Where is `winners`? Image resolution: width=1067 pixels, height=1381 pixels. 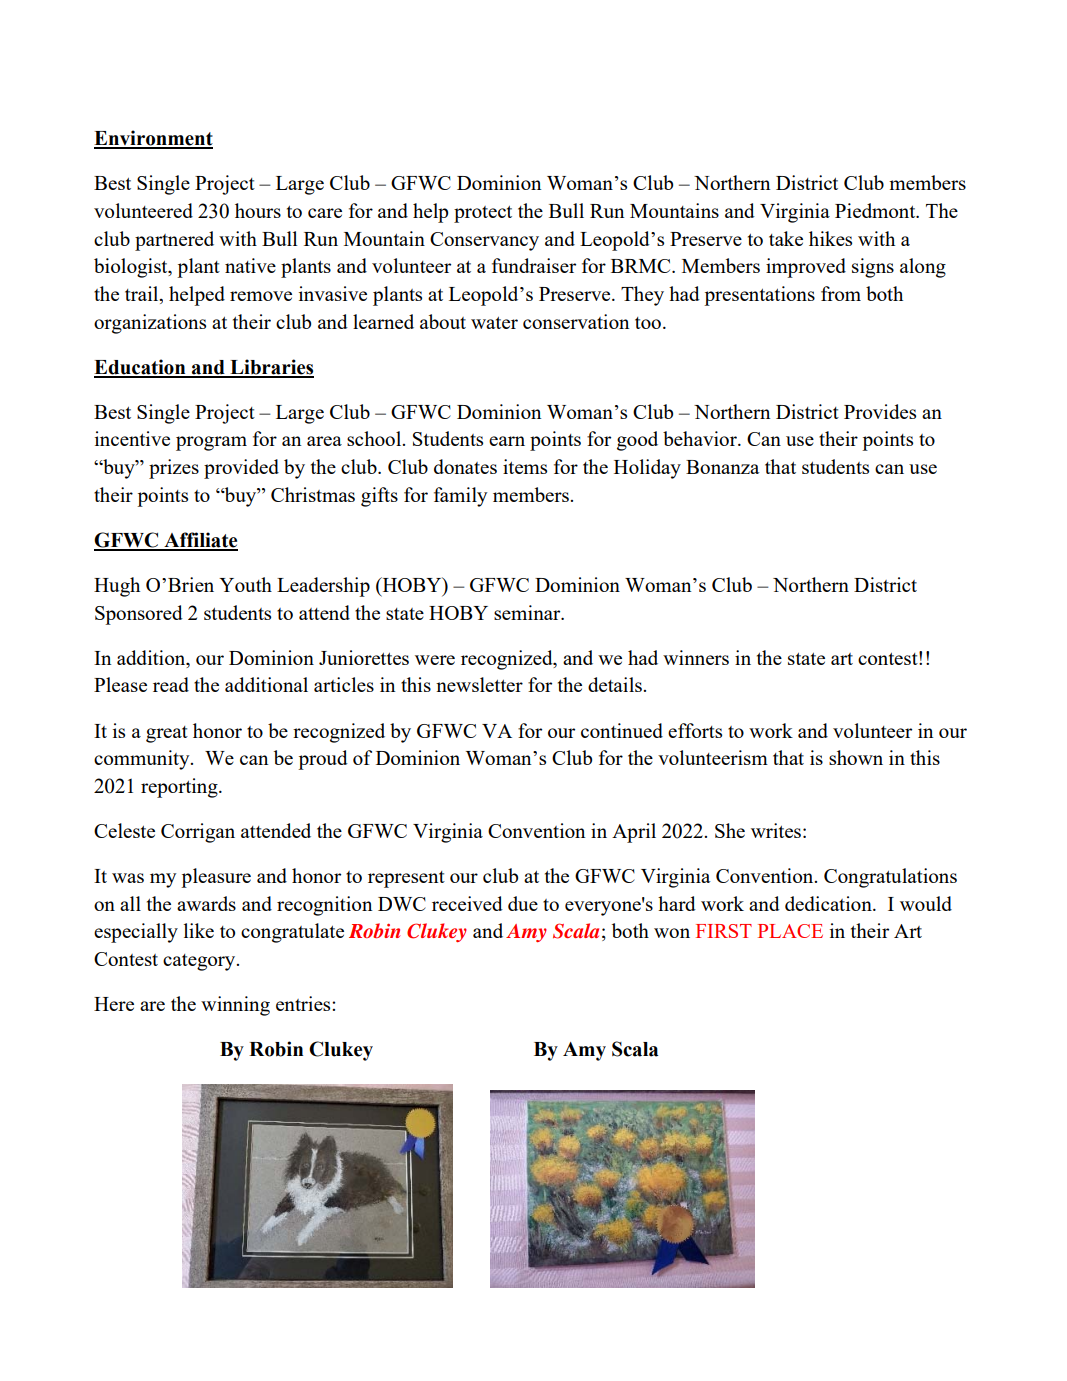
winners is located at coordinates (696, 657).
